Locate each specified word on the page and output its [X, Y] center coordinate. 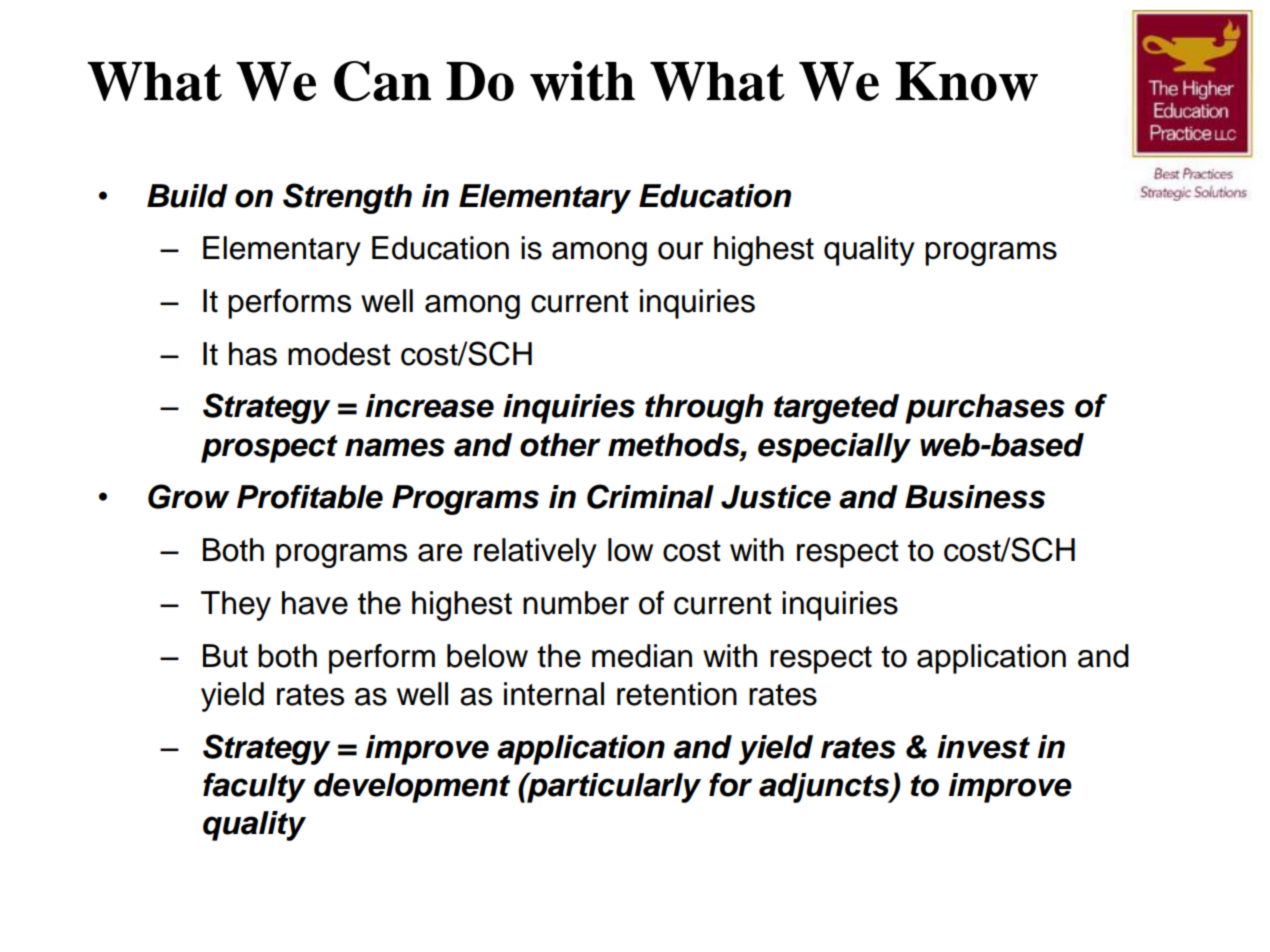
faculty [254, 788]
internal [554, 694]
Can [382, 81]
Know [967, 81]
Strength [347, 198]
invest [983, 747]
